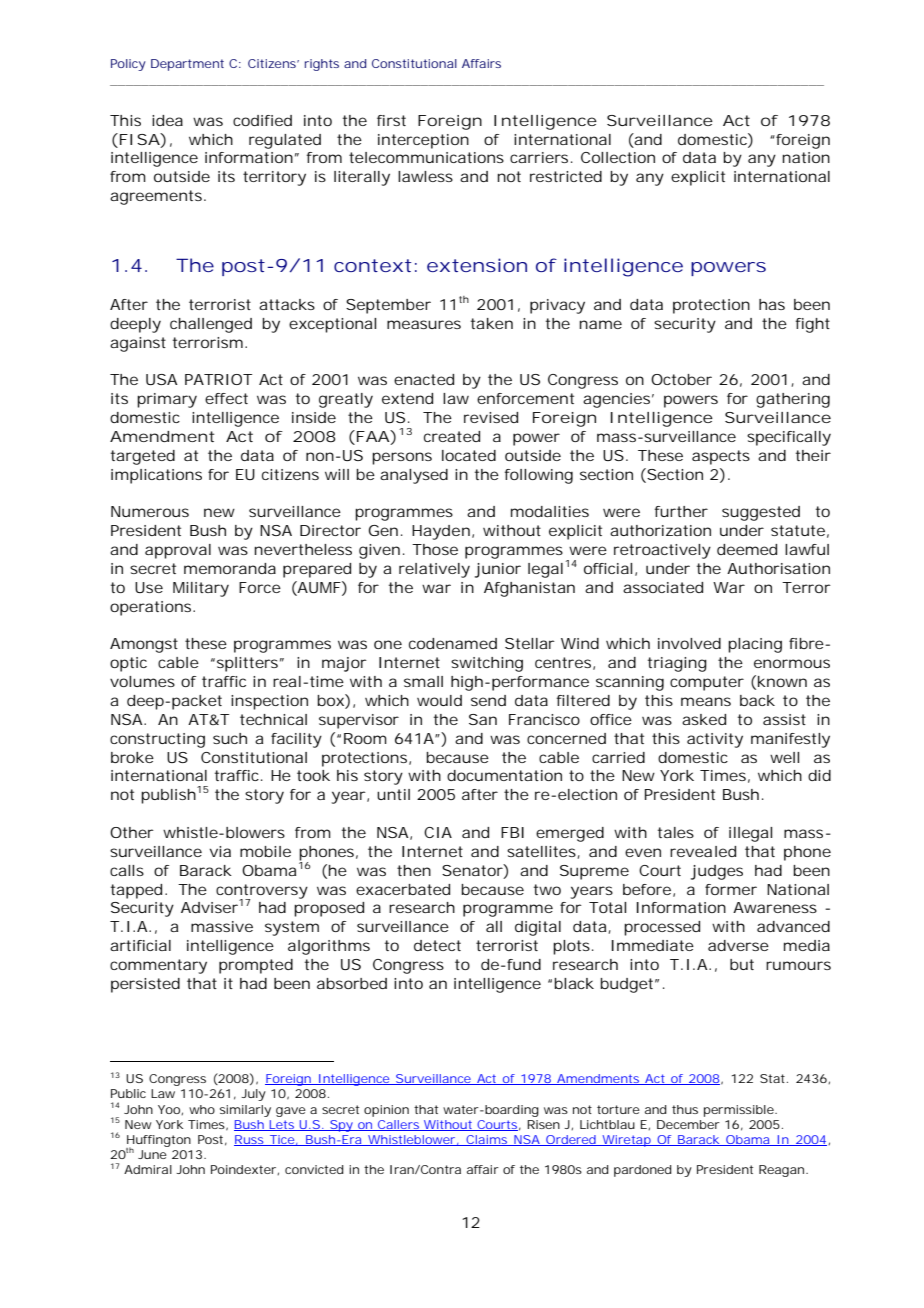 Image resolution: width=924 pixels, height=1308 pixels. What do you see at coordinates (187, 65) in the image?
I see `Department` at bounding box center [187, 65].
